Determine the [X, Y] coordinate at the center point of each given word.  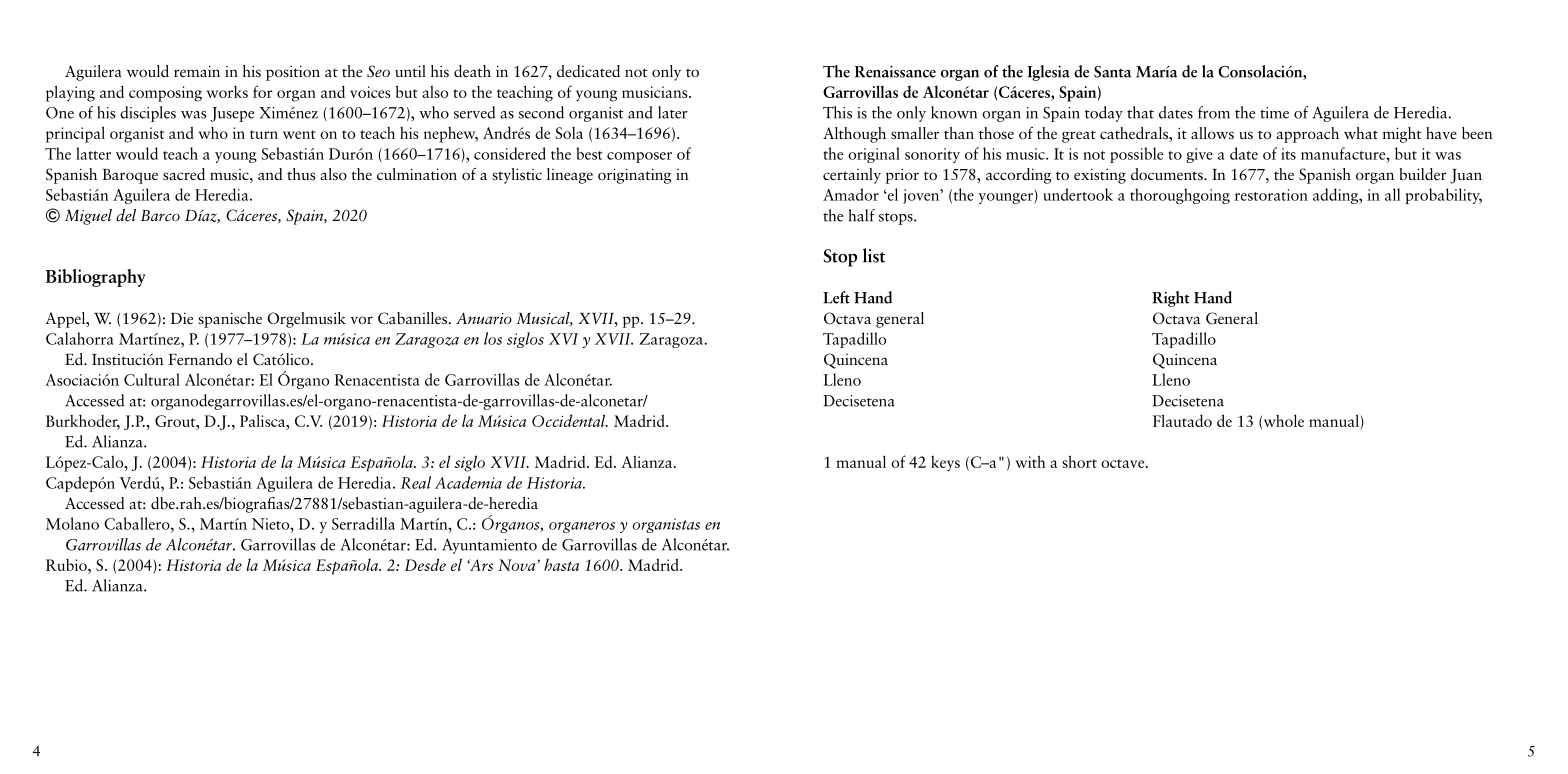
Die [182, 318]
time [1274, 113]
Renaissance [895, 71]
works [227, 92]
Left [836, 297]
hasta [561, 564]
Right [1171, 299]
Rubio [67, 565]
